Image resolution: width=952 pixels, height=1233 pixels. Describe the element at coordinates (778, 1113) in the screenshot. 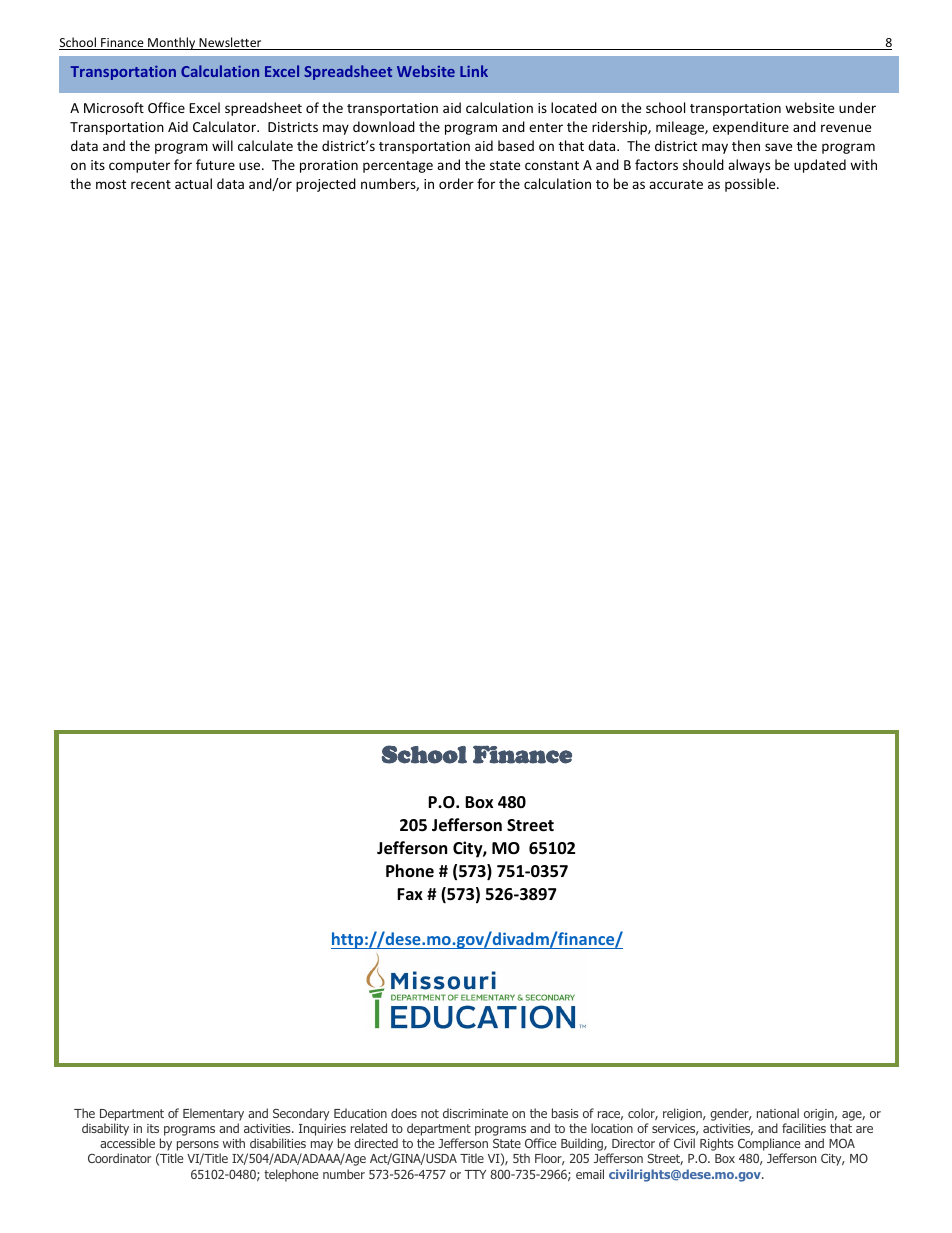

I see `national` at that location.
